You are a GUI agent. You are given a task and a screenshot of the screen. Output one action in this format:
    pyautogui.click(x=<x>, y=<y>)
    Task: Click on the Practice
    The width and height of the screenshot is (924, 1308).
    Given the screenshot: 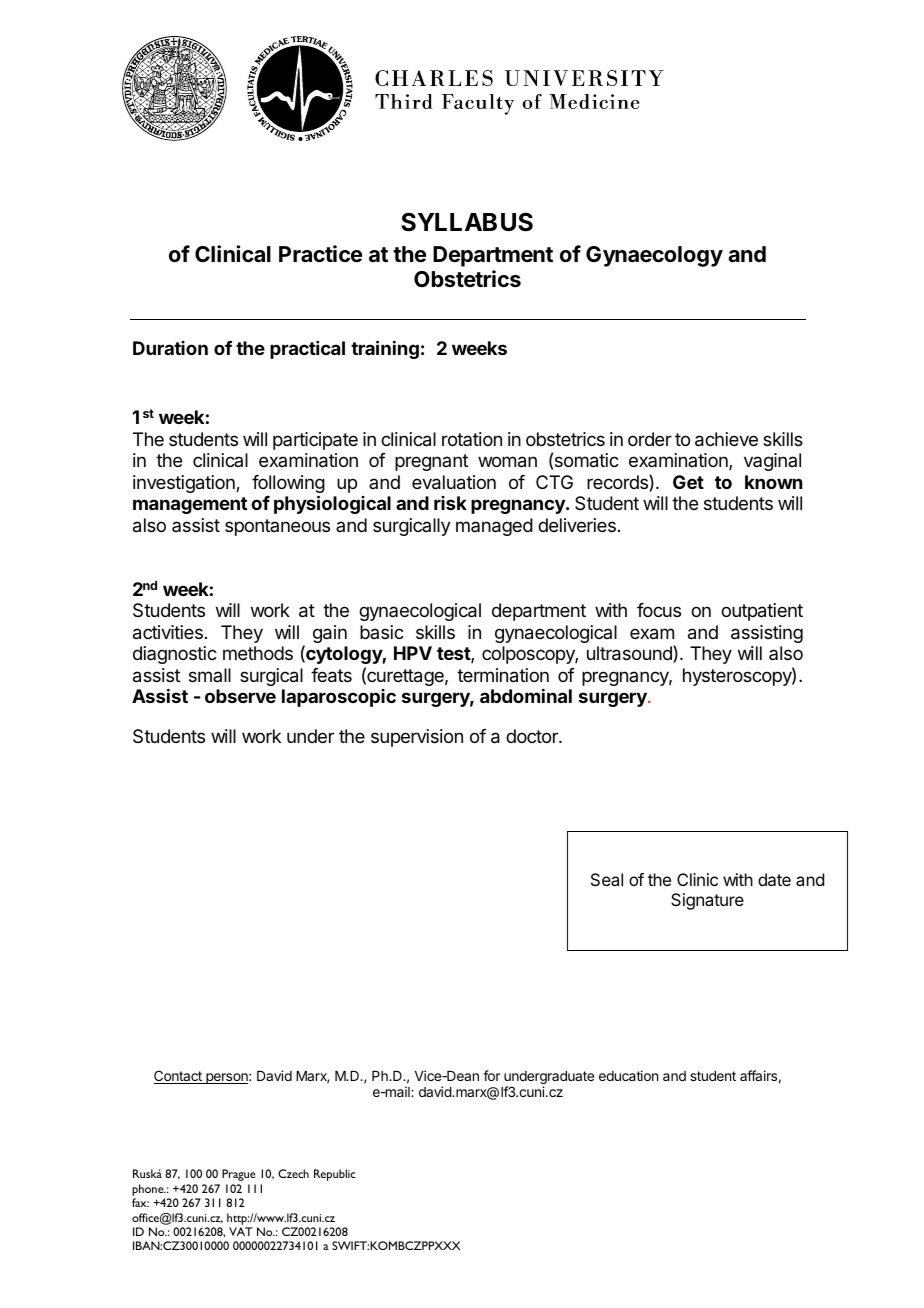 What is the action you would take?
    pyautogui.click(x=320, y=254)
